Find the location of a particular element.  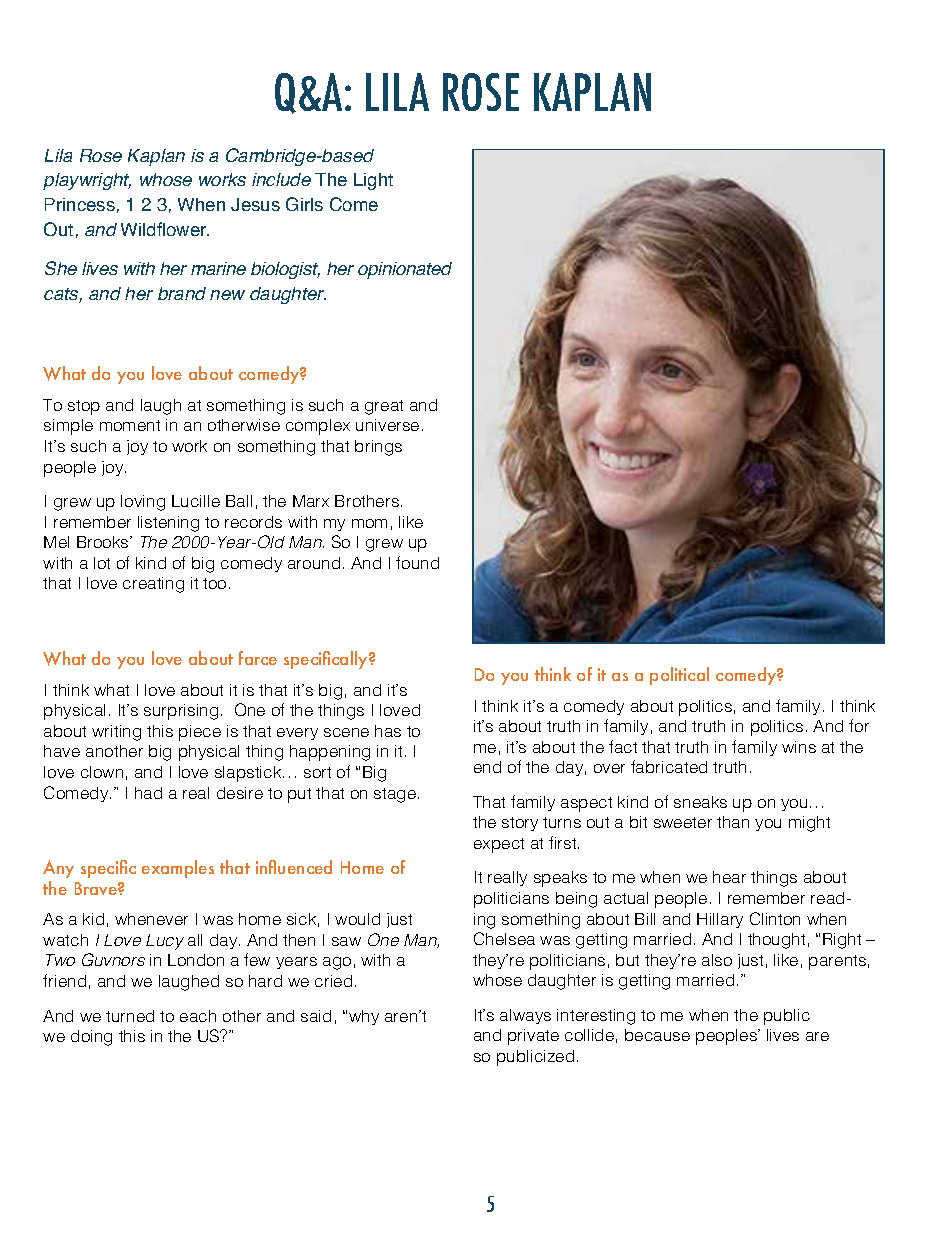

universe is located at coordinates (387, 425).
